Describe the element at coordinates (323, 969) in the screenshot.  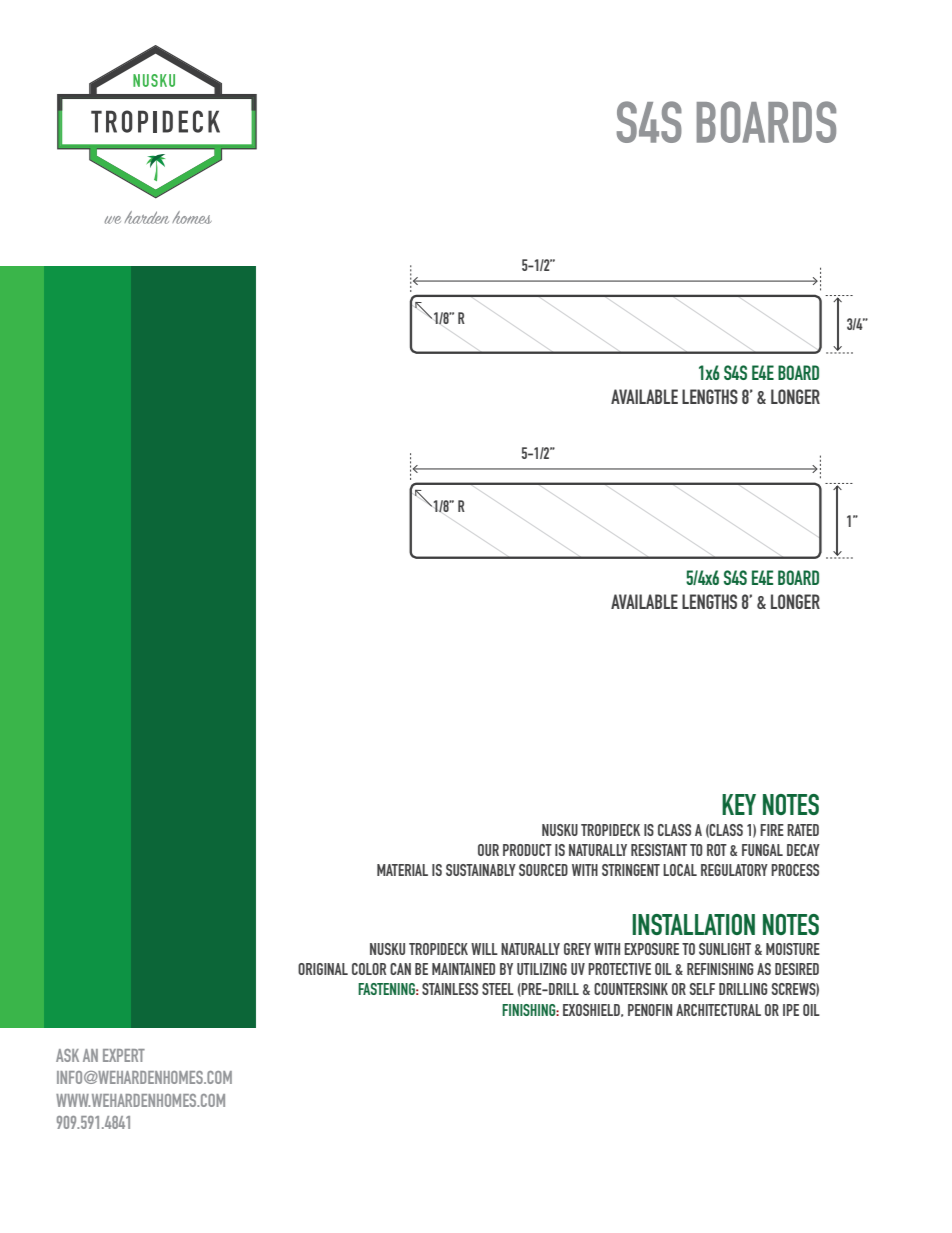
I see `ORIGINAL` at that location.
